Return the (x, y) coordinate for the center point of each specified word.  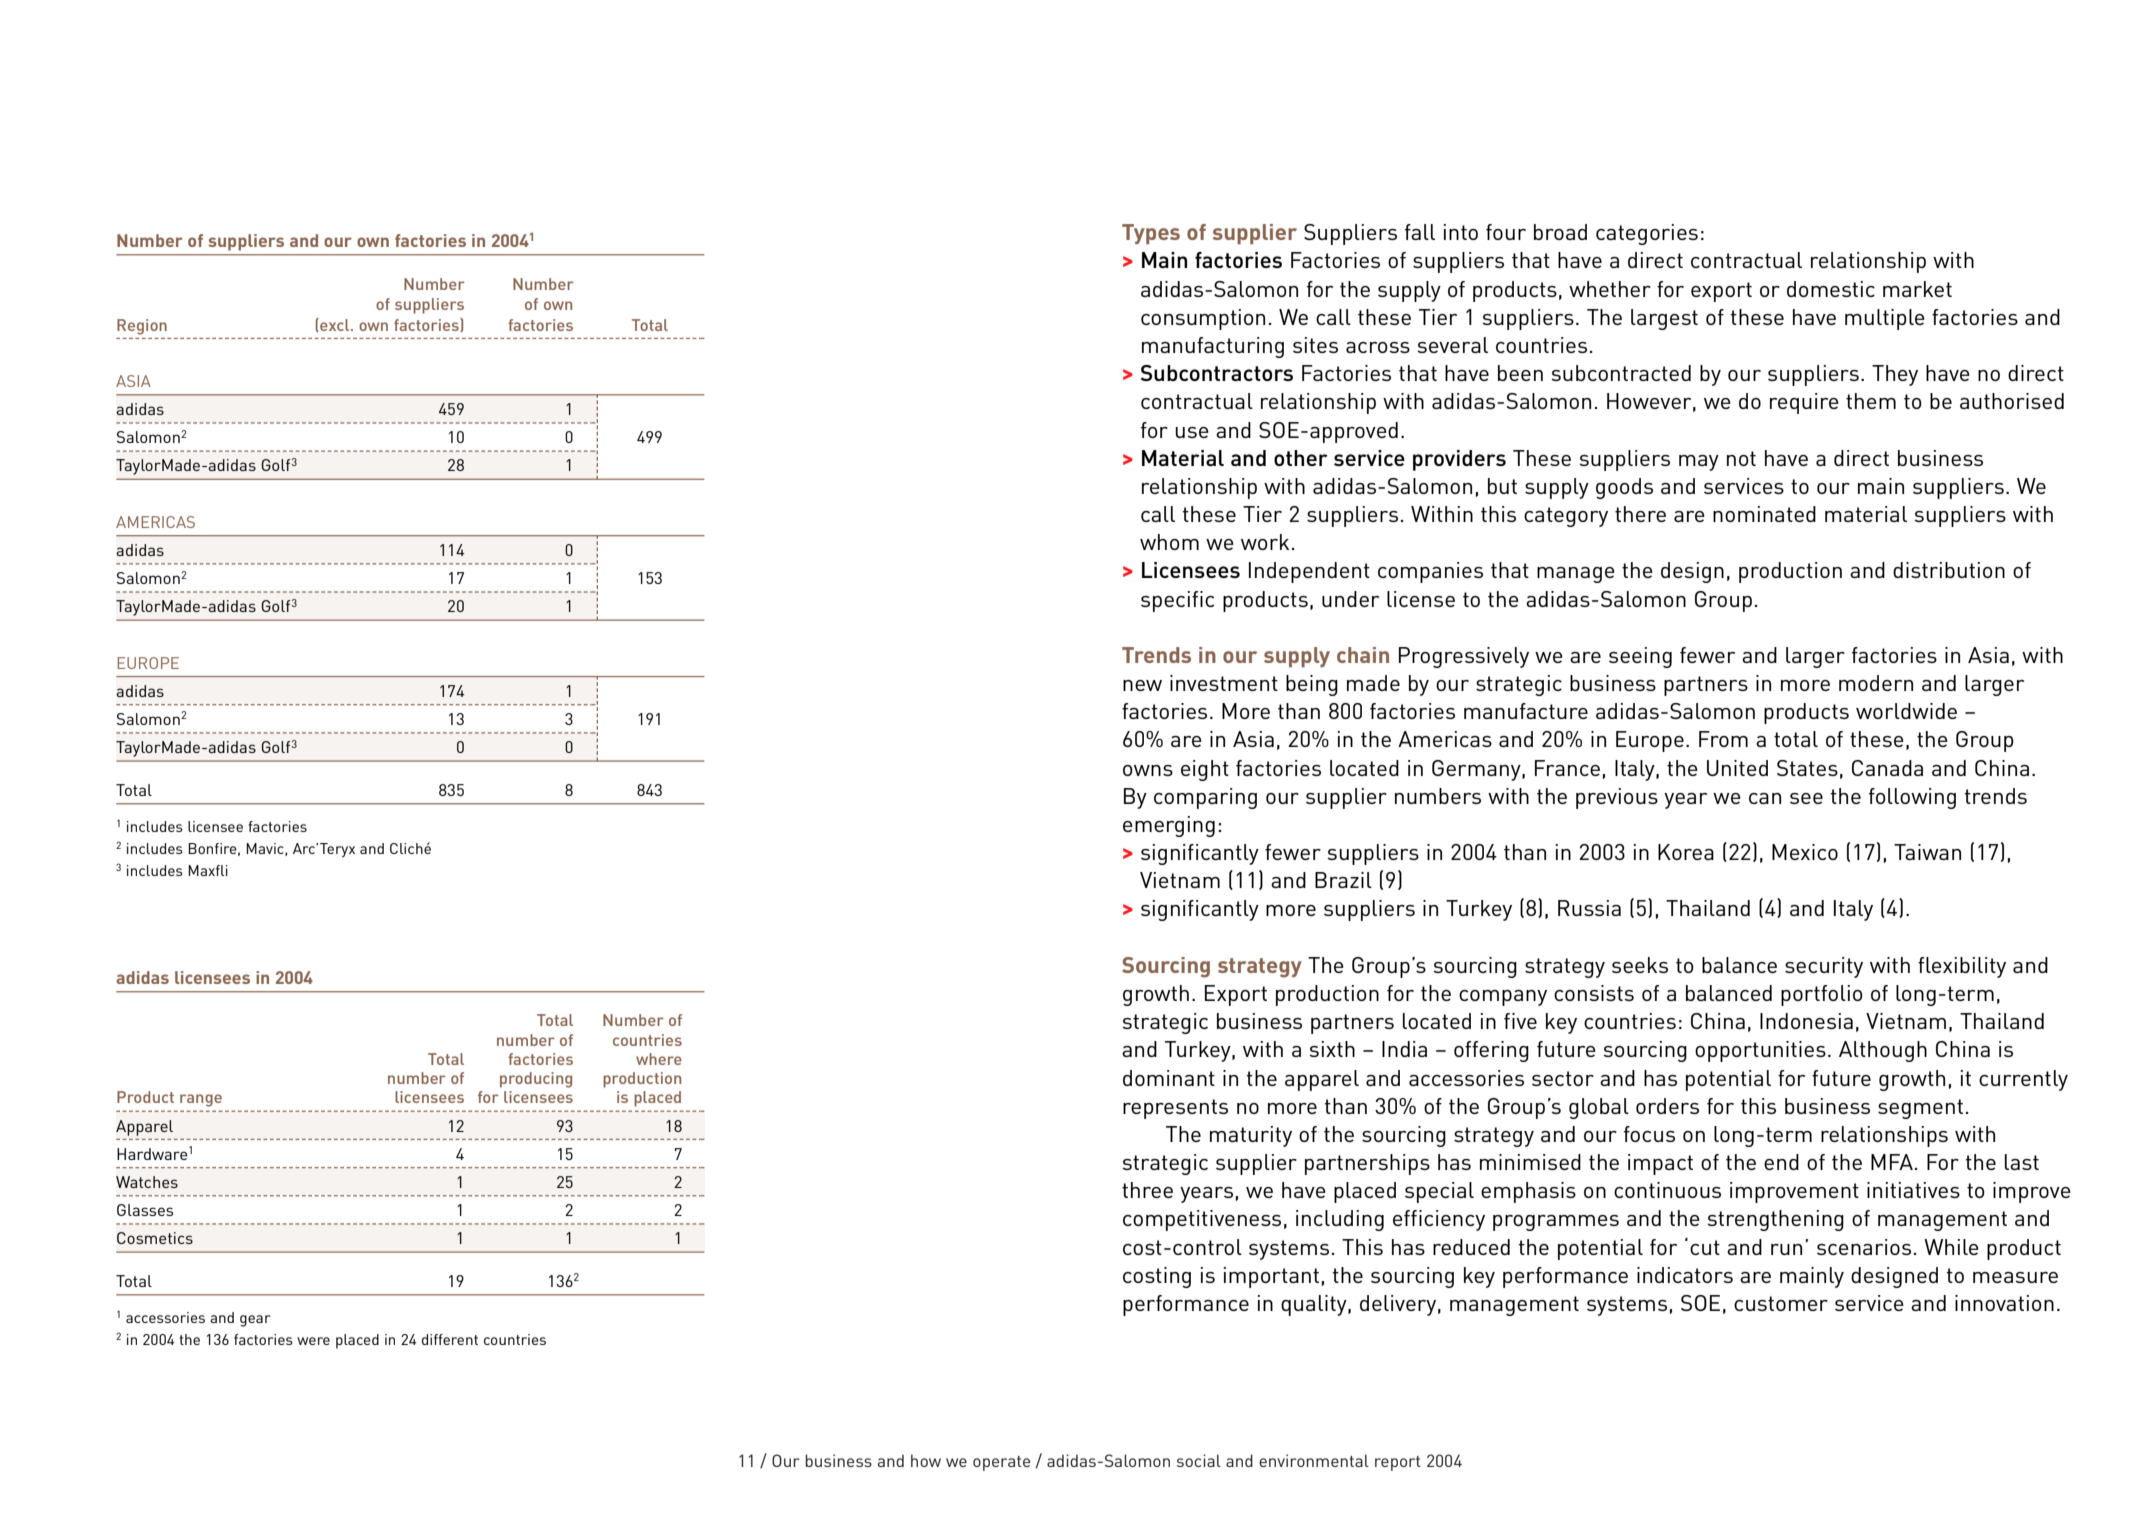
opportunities (1760, 1051)
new (1142, 685)
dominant (1169, 1078)
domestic (1831, 289)
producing (536, 1080)
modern (1876, 683)
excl (335, 325)
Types (1151, 234)
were (313, 1341)
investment (1224, 683)
